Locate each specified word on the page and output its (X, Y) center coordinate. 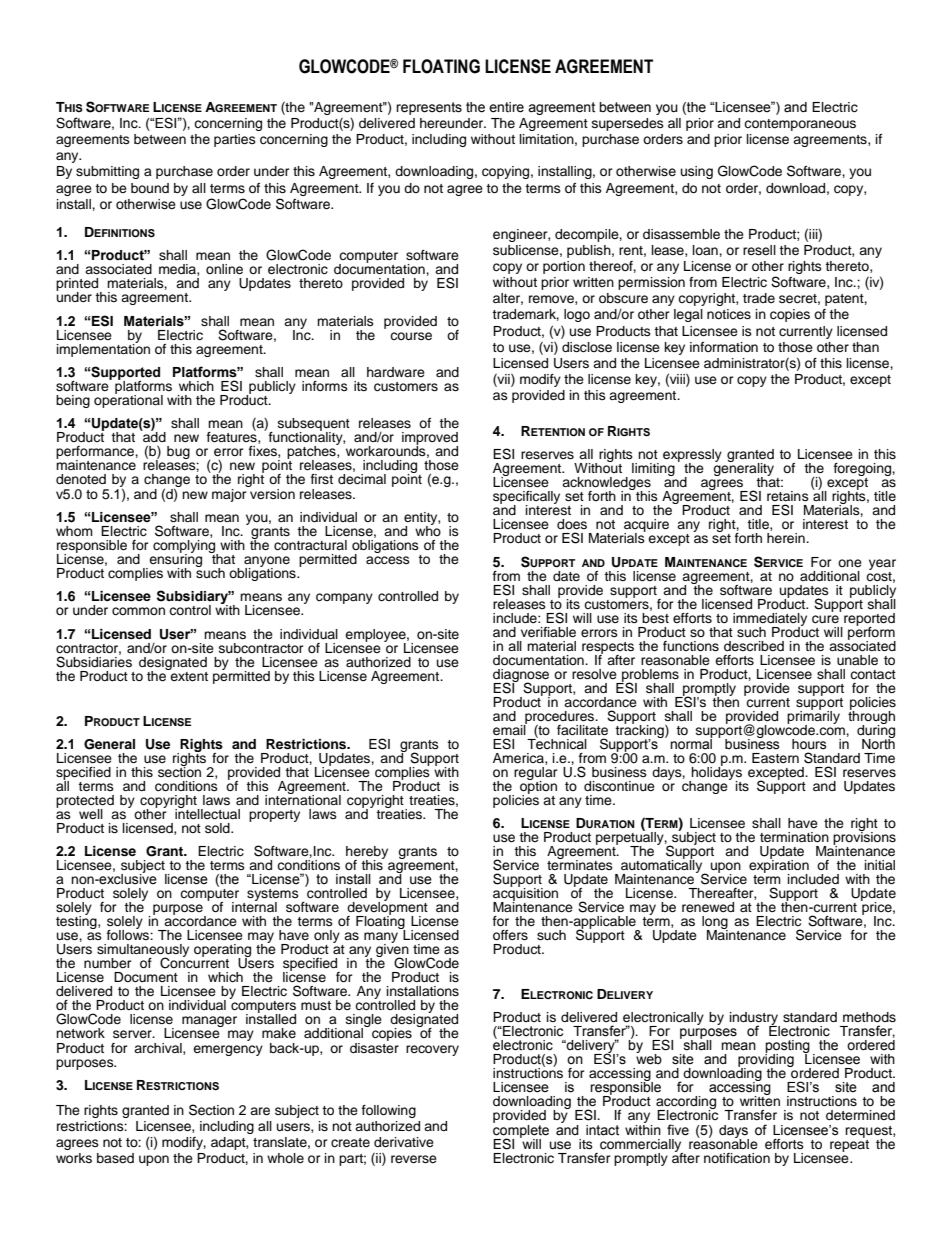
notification (737, 1158)
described (754, 646)
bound (150, 188)
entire (506, 107)
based (115, 1158)
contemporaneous (800, 125)
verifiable (548, 632)
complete (521, 1131)
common (138, 611)
